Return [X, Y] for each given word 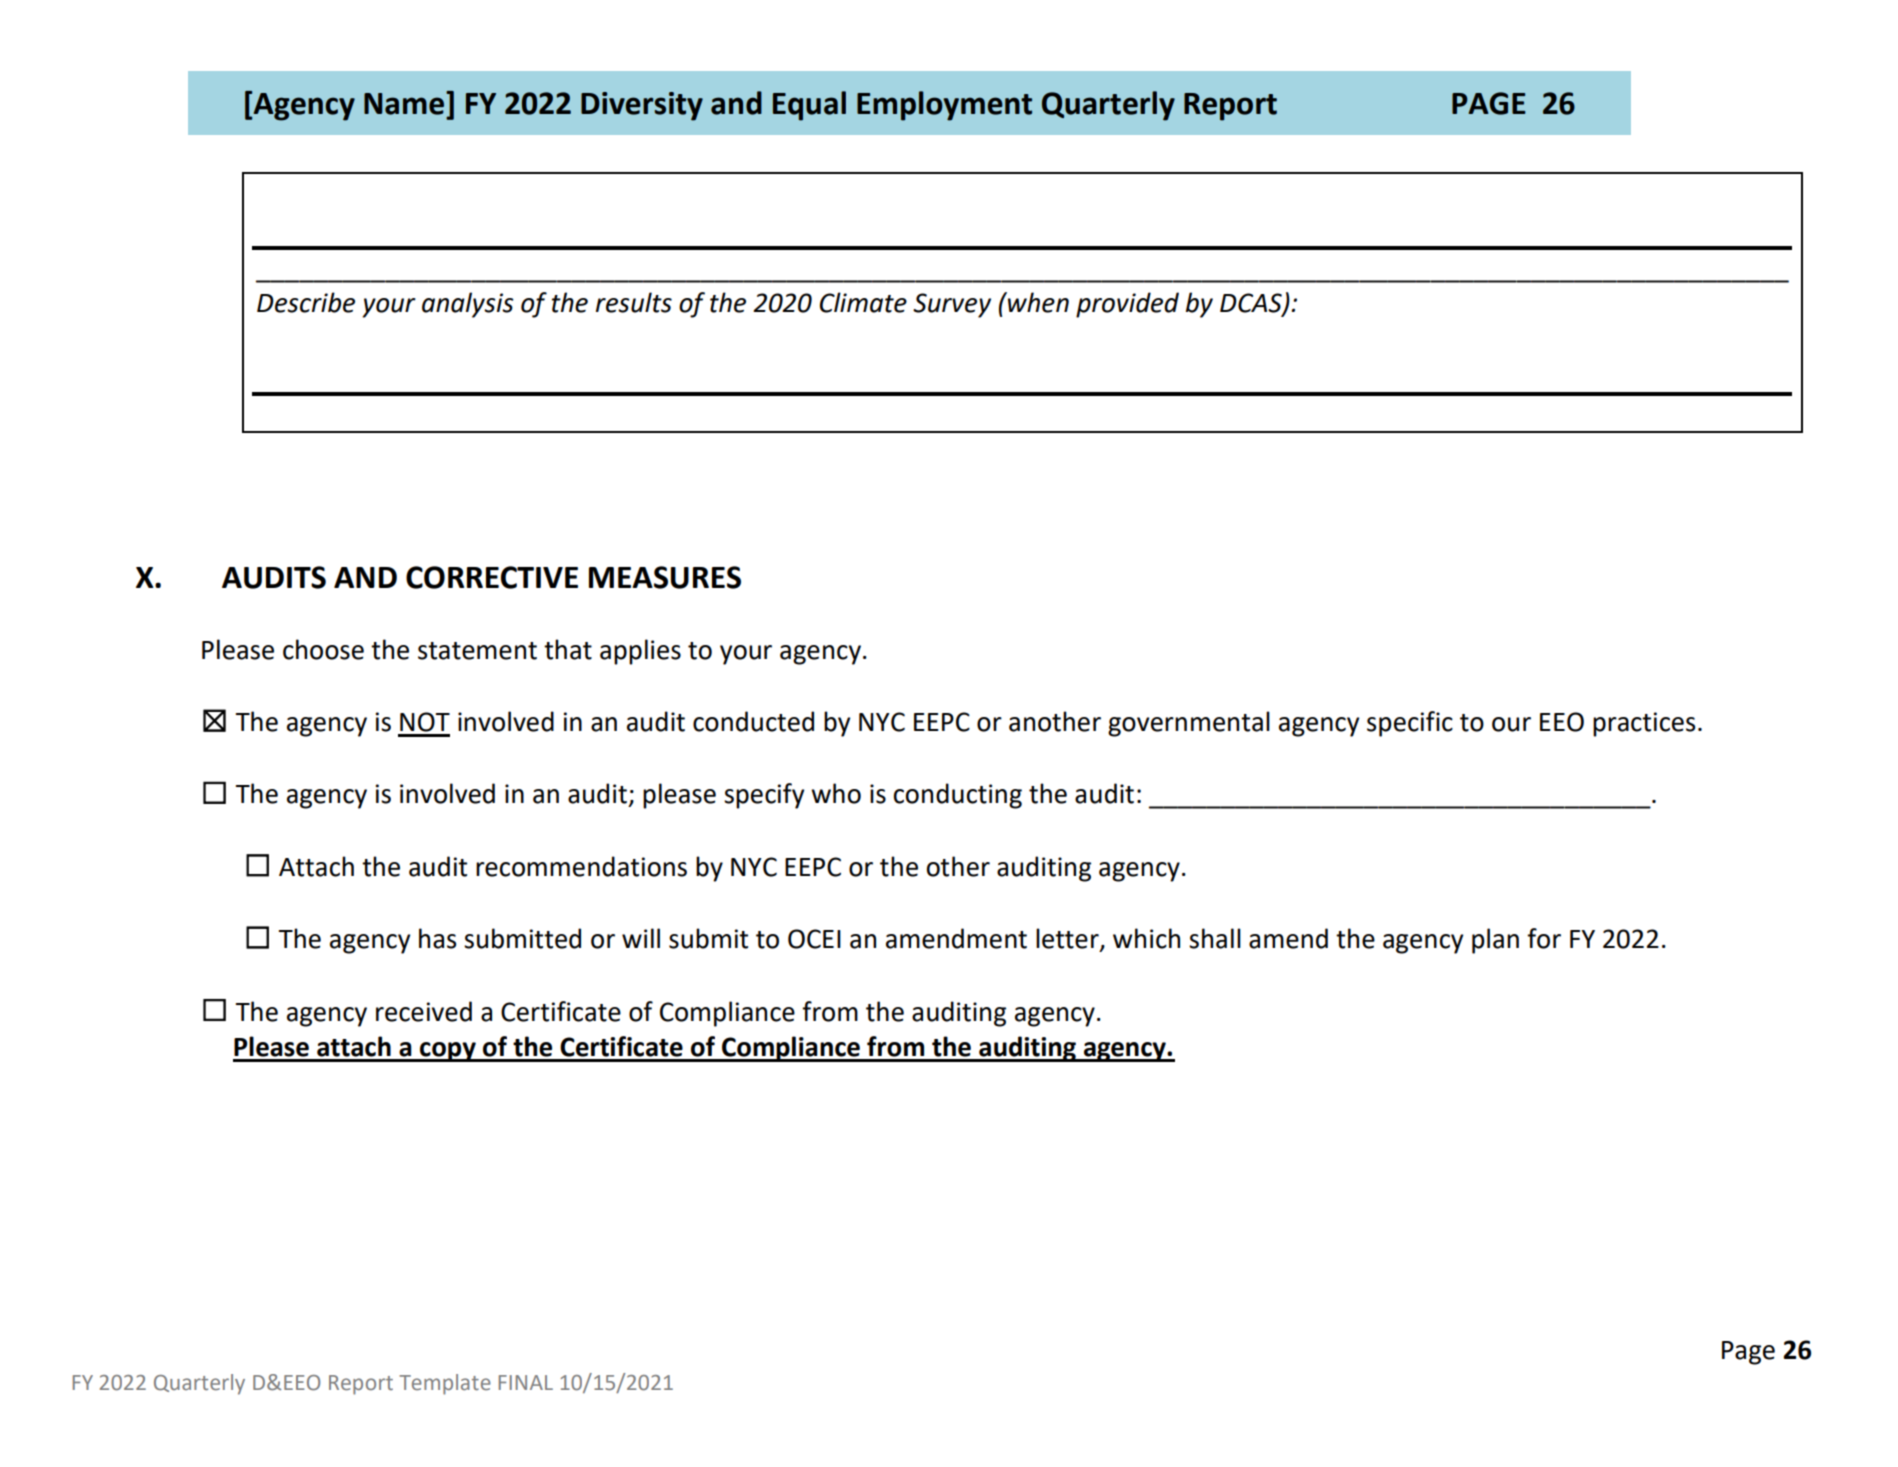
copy [448, 1052]
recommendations [581, 866]
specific [1410, 724]
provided [1127, 305]
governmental [1189, 724]
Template [445, 1384]
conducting [958, 796]
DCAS [1252, 304]
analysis [468, 305]
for [1544, 938]
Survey [952, 305]
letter [1068, 939]
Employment [944, 106]
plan [1495, 941]
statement [477, 651]
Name [405, 103]
